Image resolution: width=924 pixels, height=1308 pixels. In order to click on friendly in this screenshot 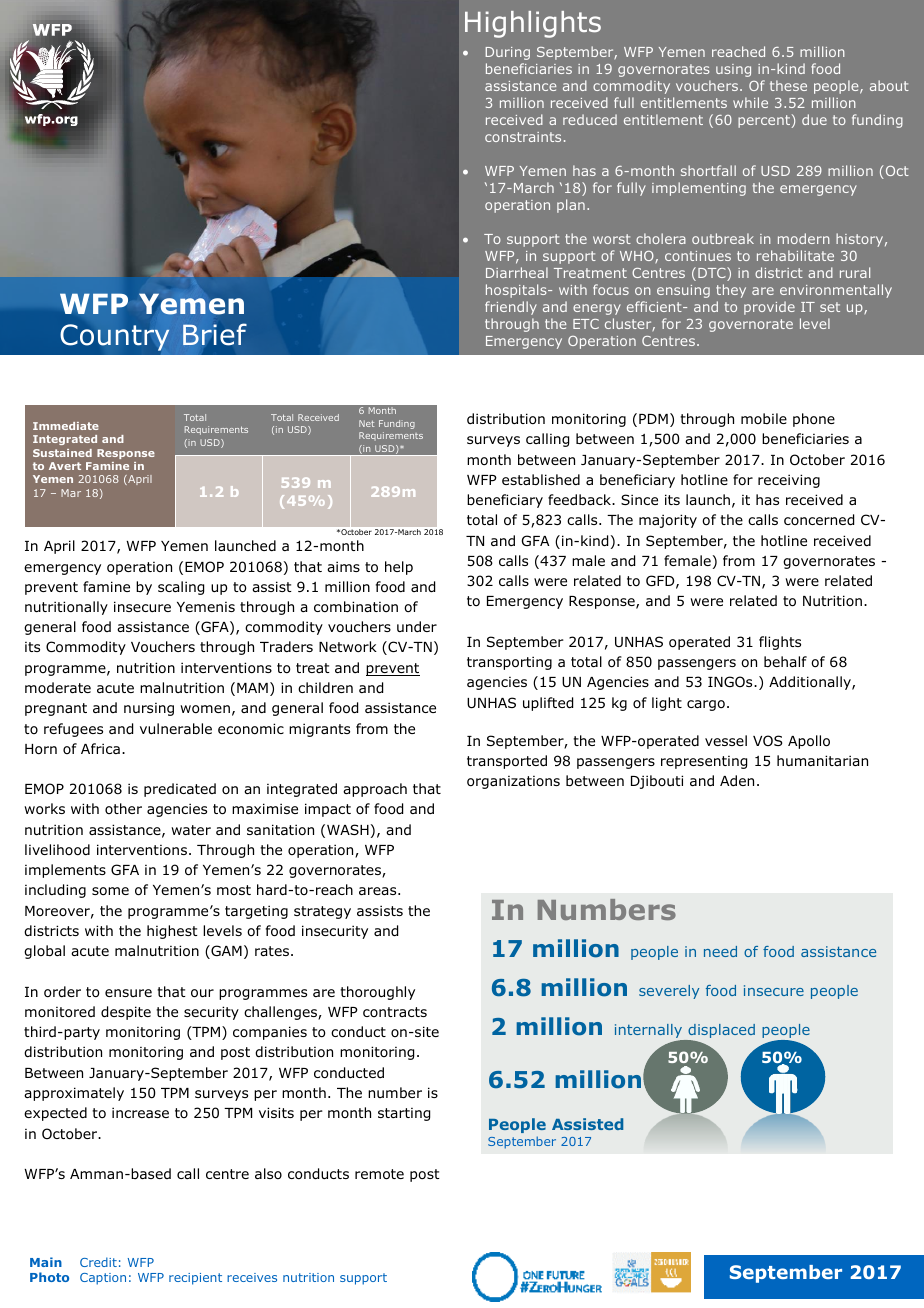, I will do `click(511, 308)`.
